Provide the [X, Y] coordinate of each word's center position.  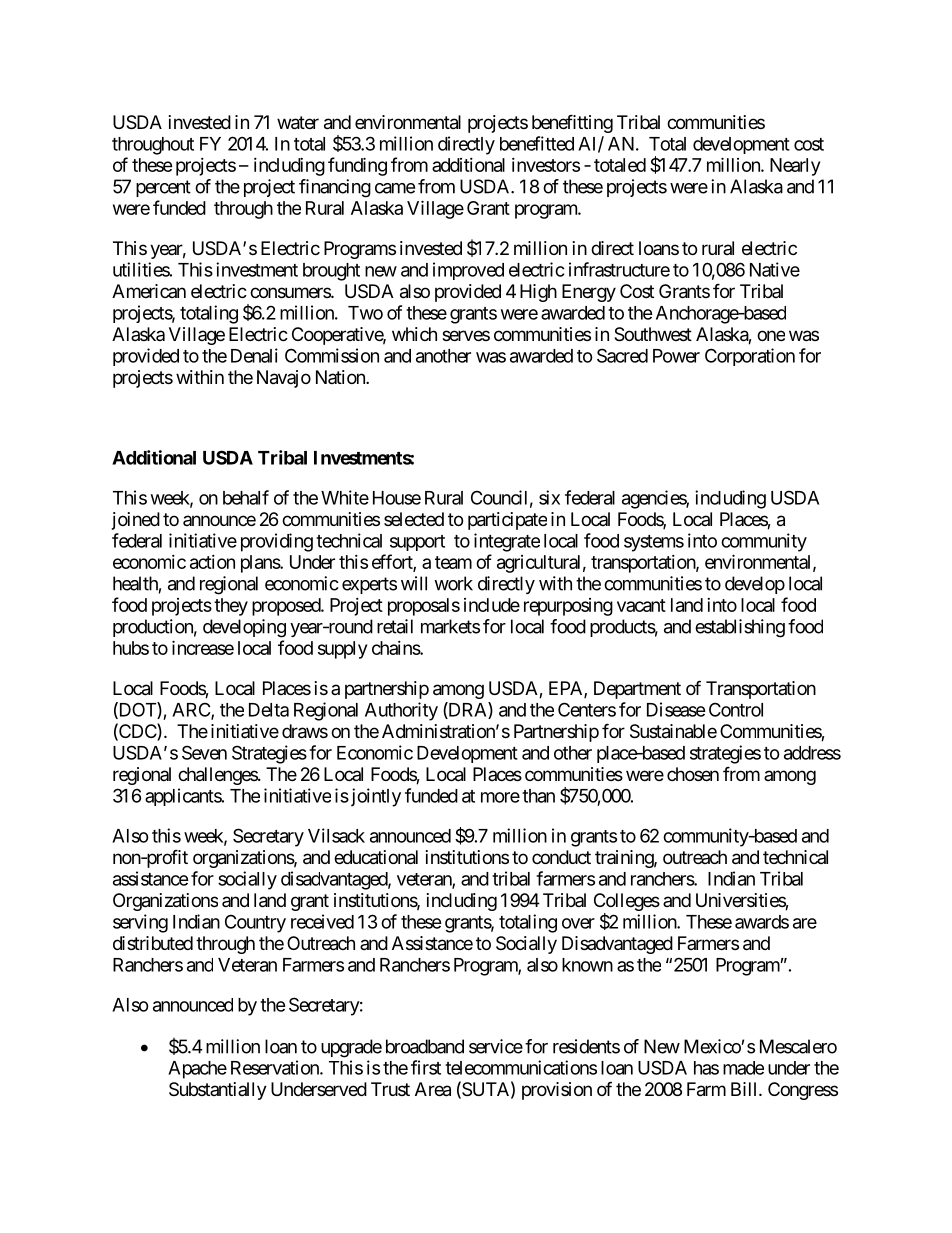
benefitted [537, 143]
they [231, 607]
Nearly [795, 167]
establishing [740, 628]
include [492, 605]
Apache [197, 1070]
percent [163, 188]
